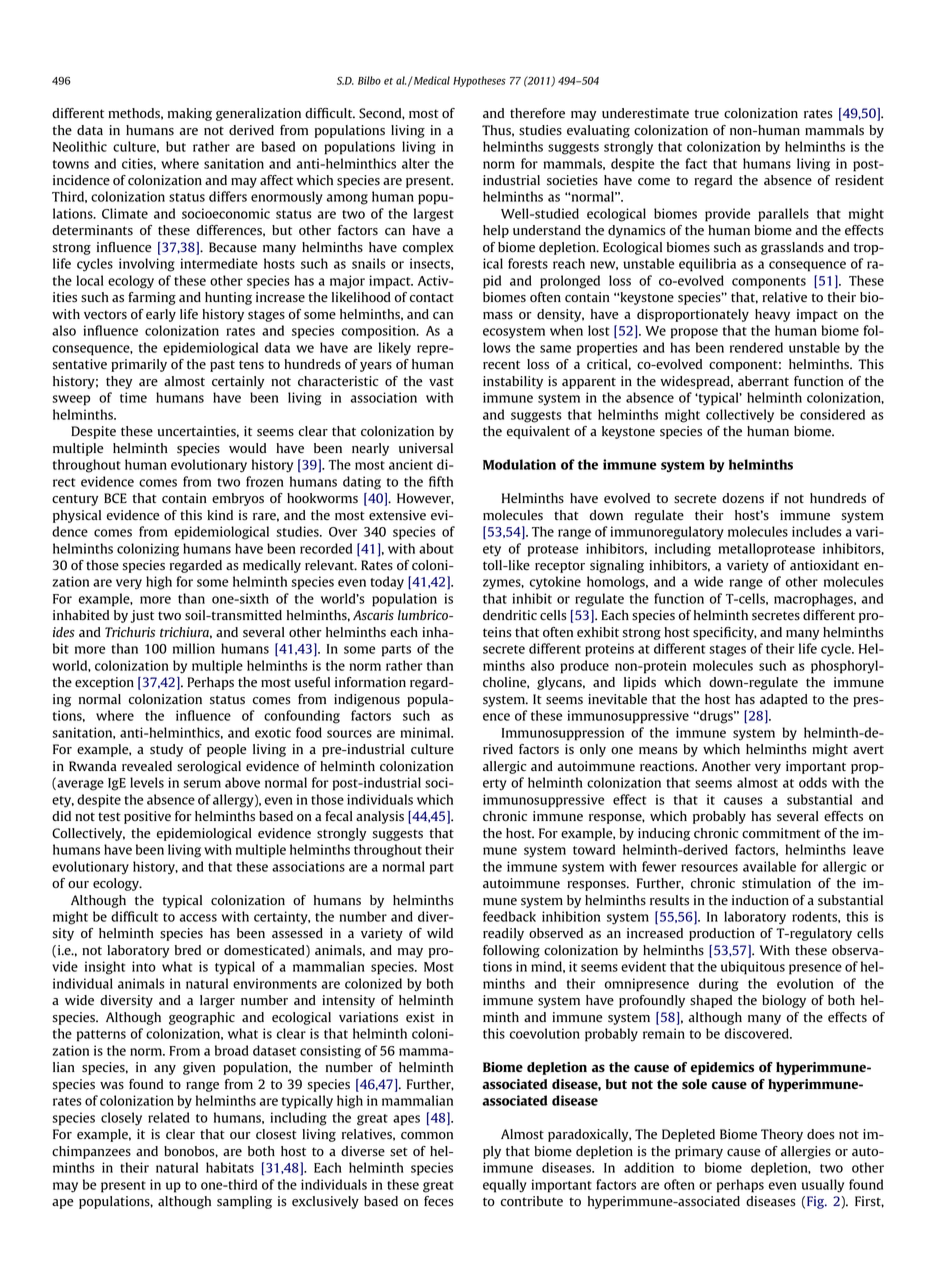  Describe the element at coordinates (432, 298) in the image. I see `contact` at that location.
